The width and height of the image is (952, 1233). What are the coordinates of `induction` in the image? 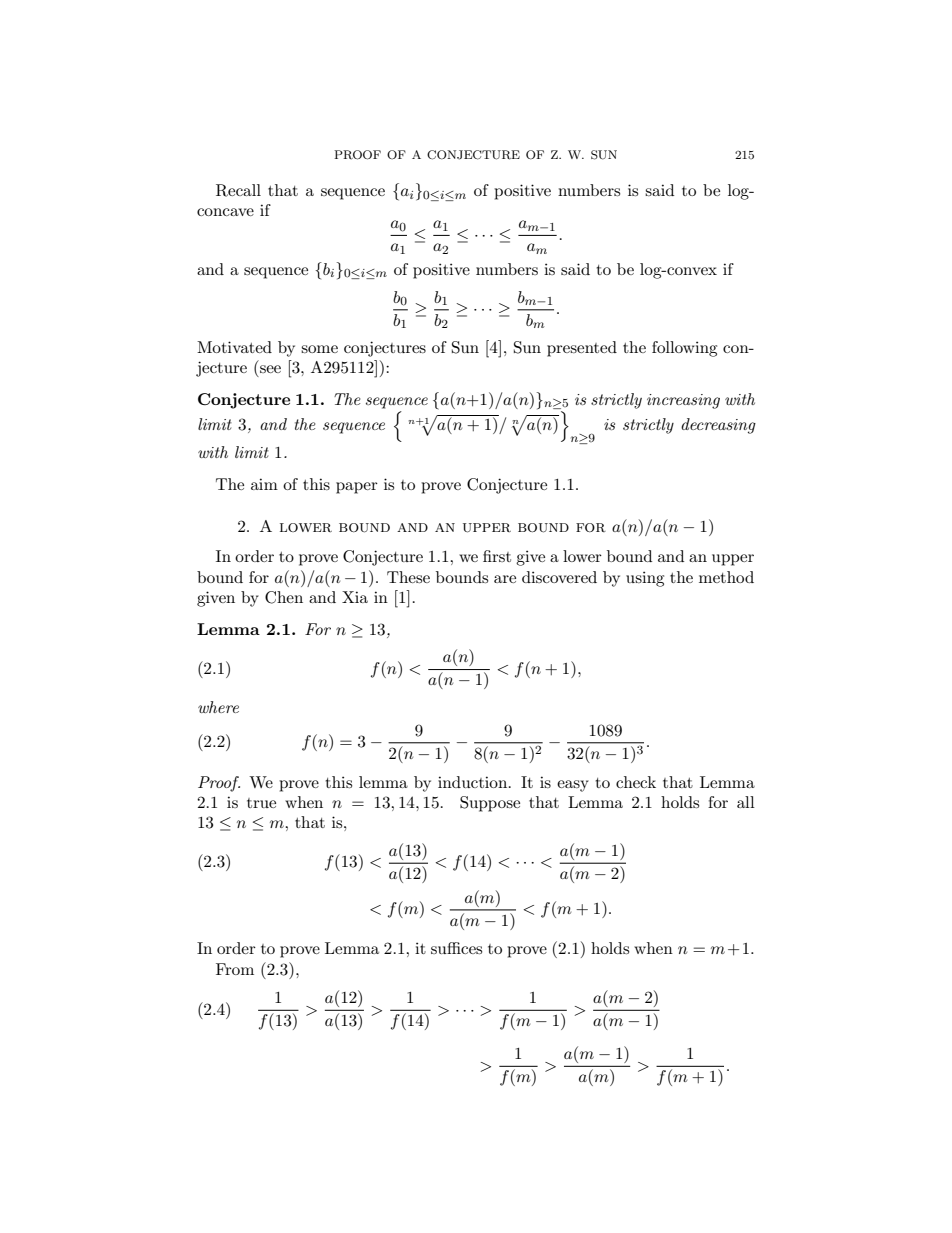 It's located at (474, 782).
